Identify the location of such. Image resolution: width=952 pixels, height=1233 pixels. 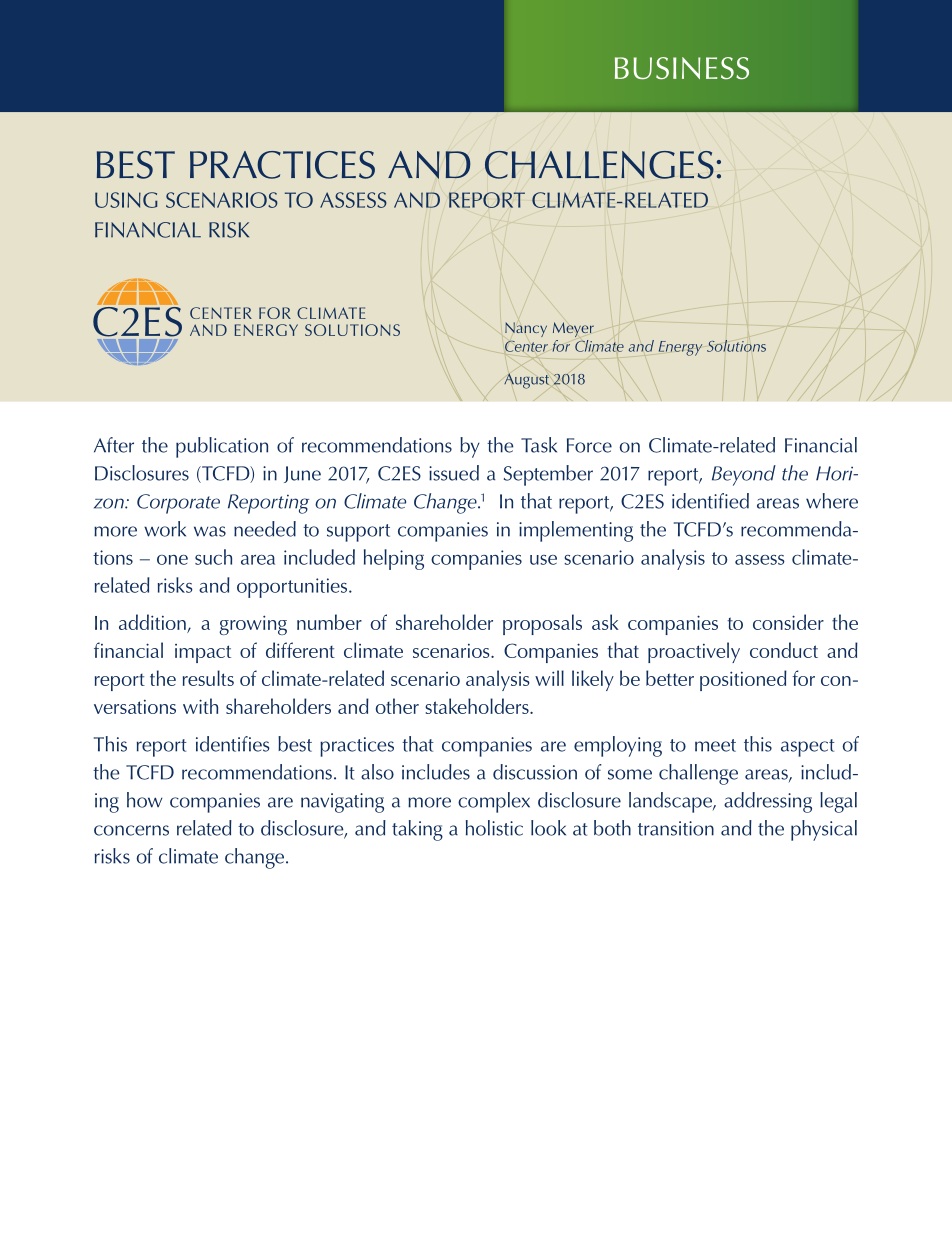
(213, 557).
